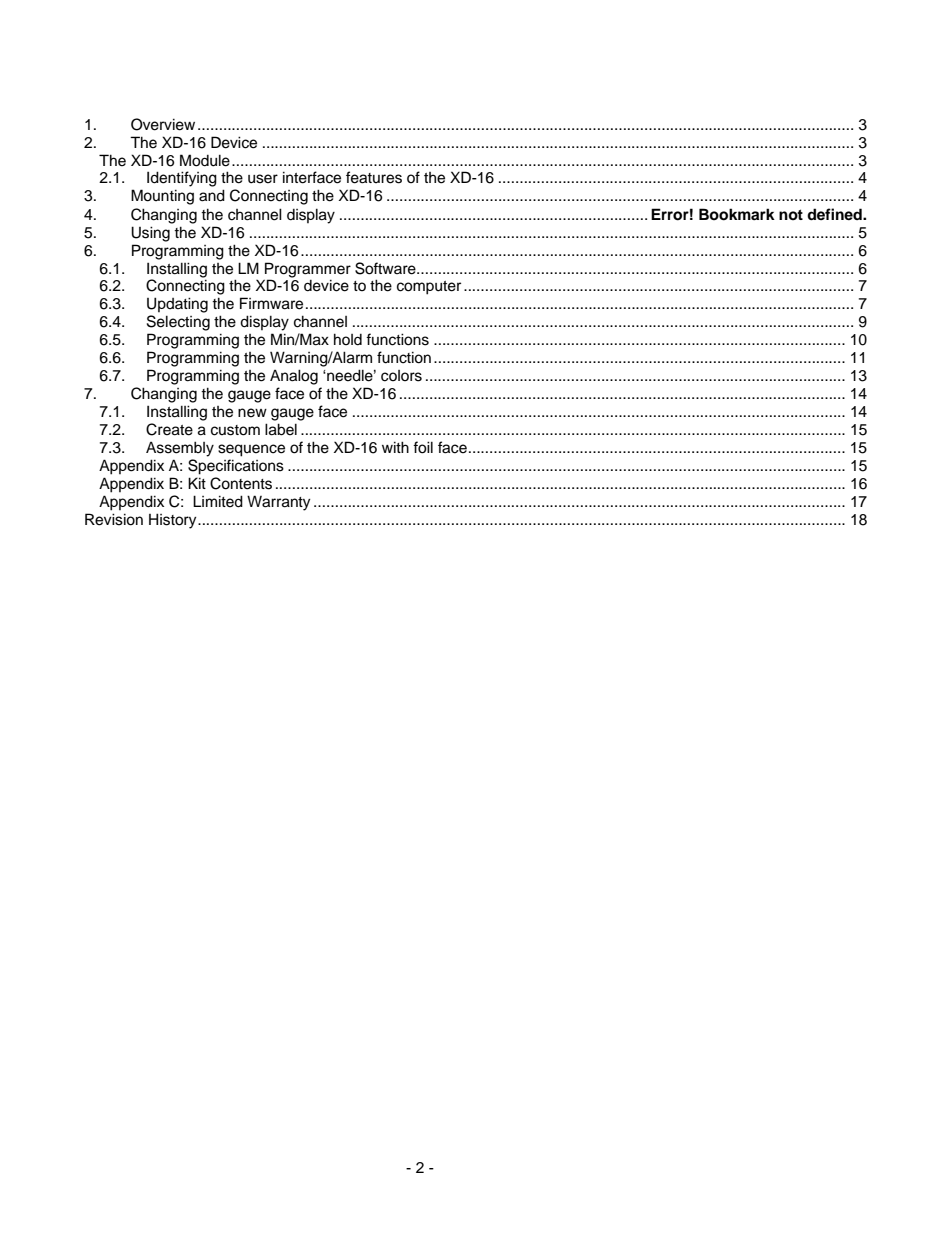 Image resolution: width=952 pixels, height=1233 pixels. I want to click on Updating, so click(177, 305).
